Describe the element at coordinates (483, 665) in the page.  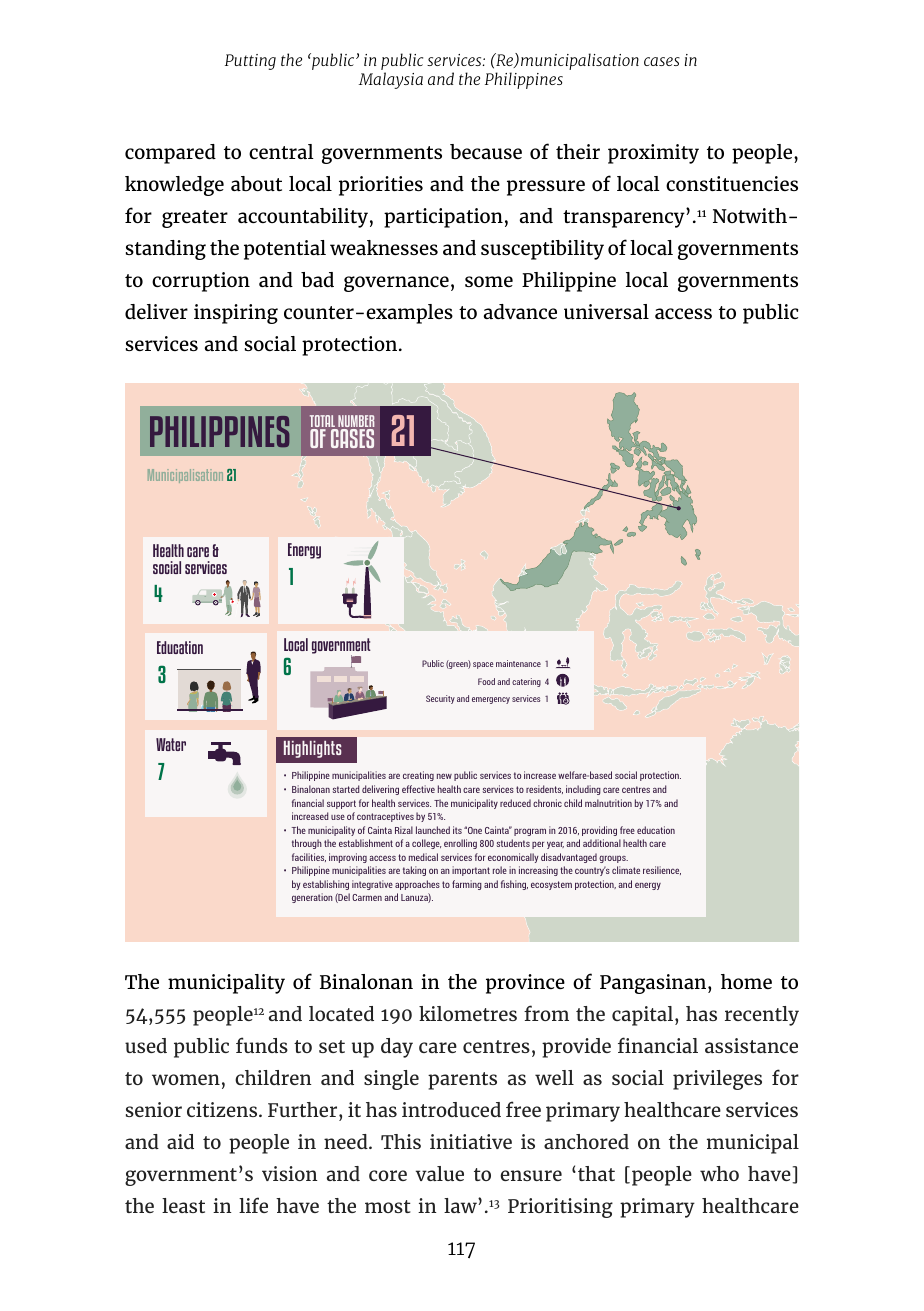
I see `space` at that location.
